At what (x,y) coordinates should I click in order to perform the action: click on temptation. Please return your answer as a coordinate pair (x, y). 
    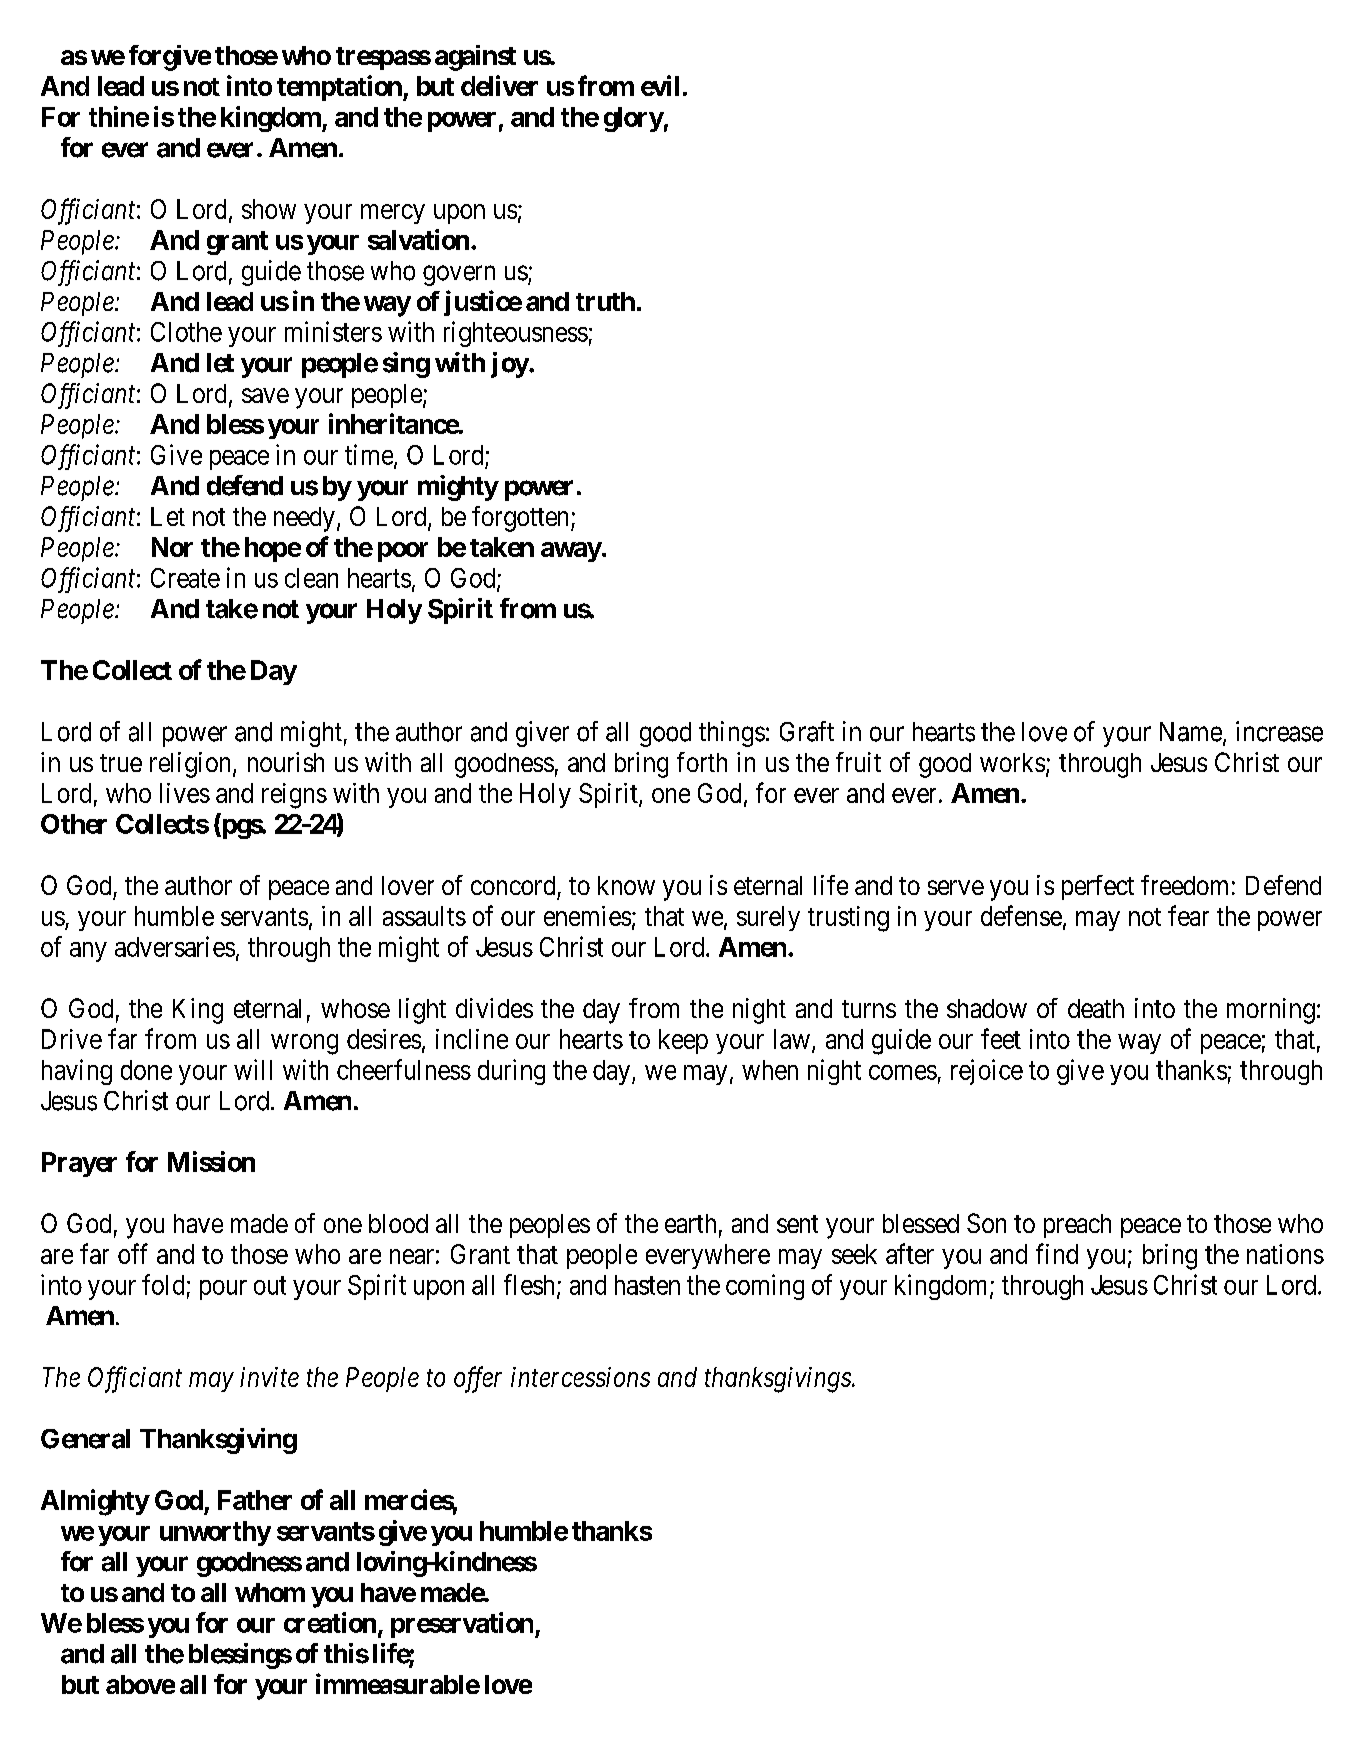
    Looking at the image, I should click on (340, 88).
